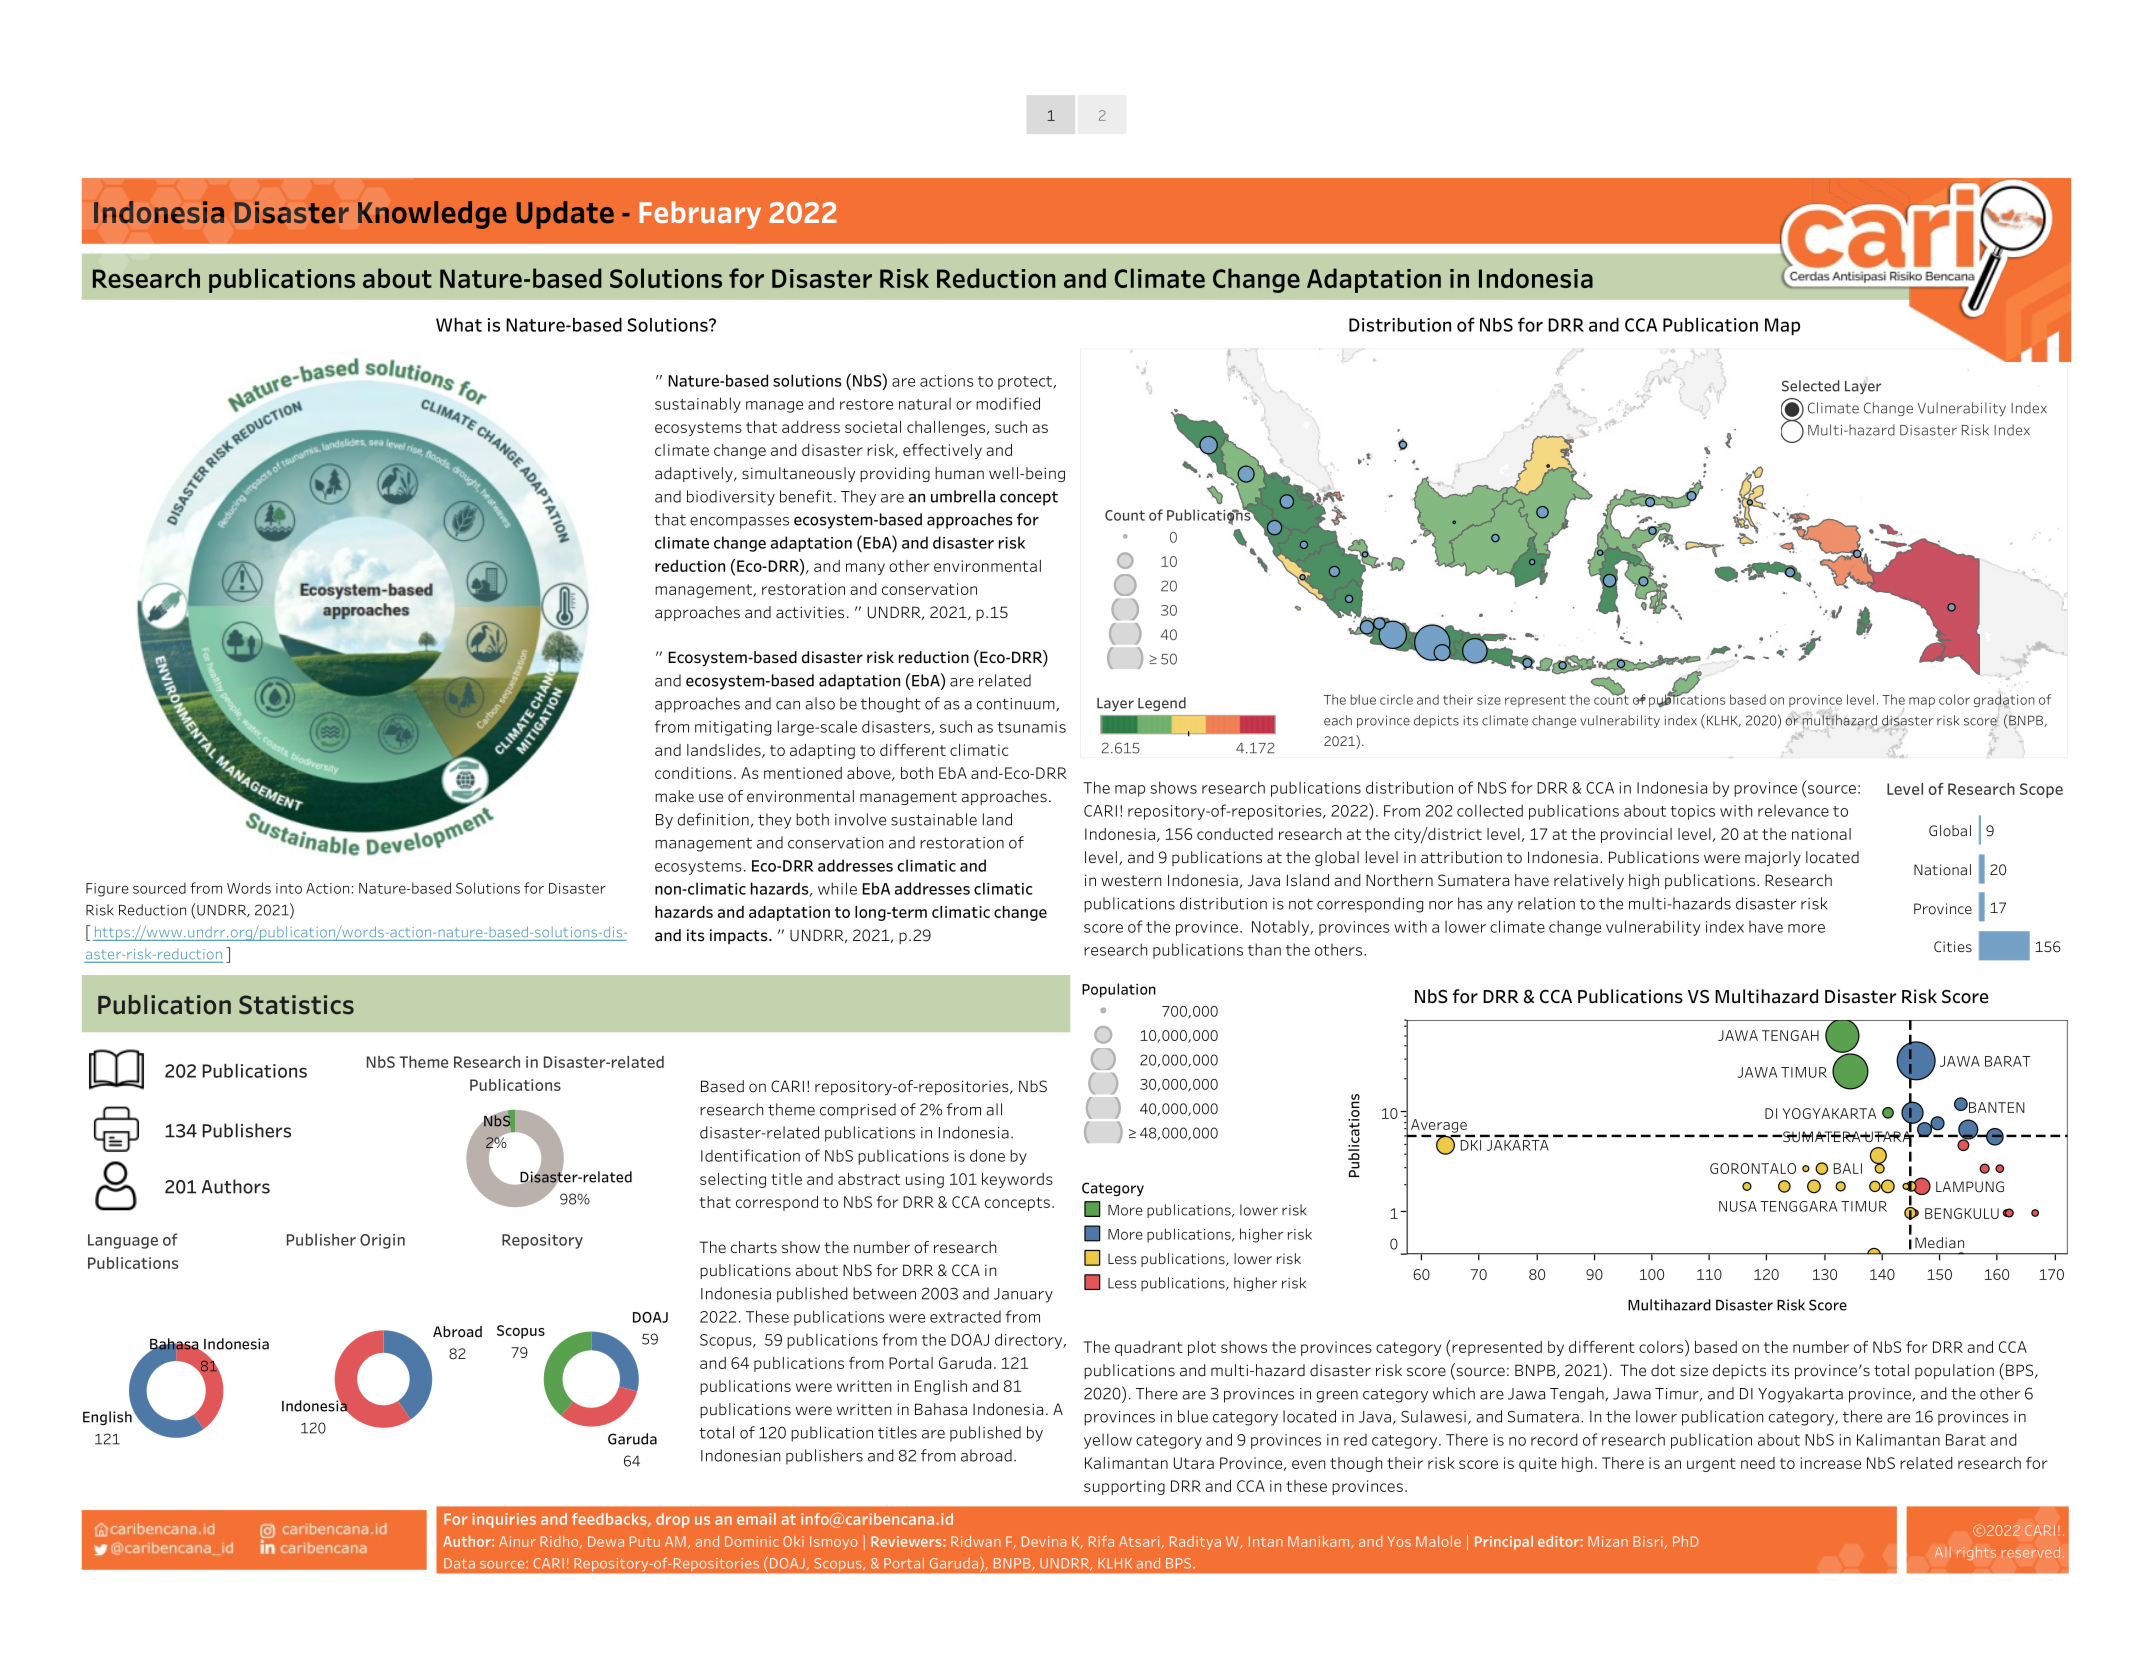 The image size is (2152, 1664). I want to click on inquiries, so click(504, 1520).
